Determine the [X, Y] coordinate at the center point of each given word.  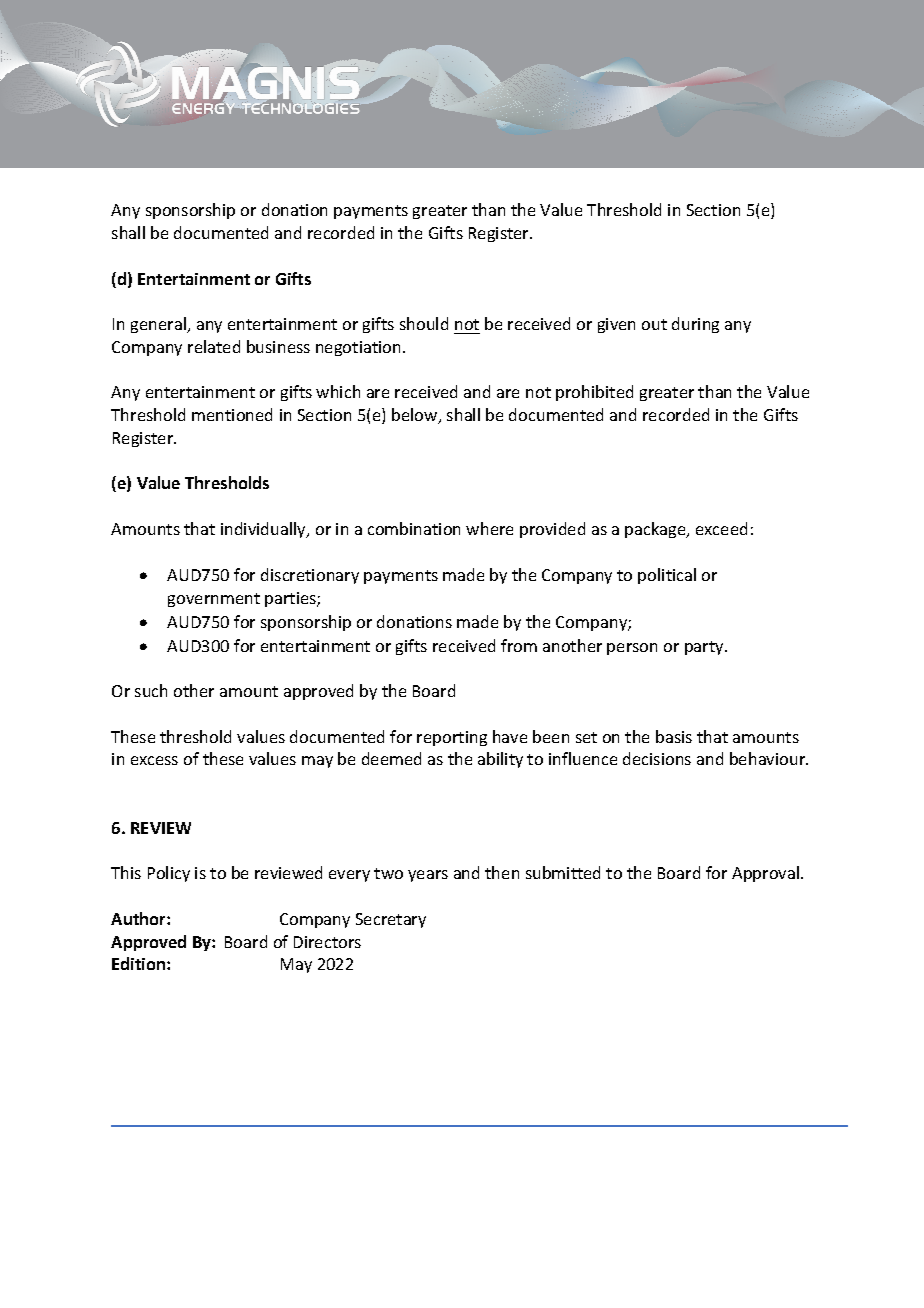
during [695, 325]
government [214, 600]
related [214, 346]
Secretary [391, 920]
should [424, 323]
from [519, 645]
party [705, 648]
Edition [140, 963]
